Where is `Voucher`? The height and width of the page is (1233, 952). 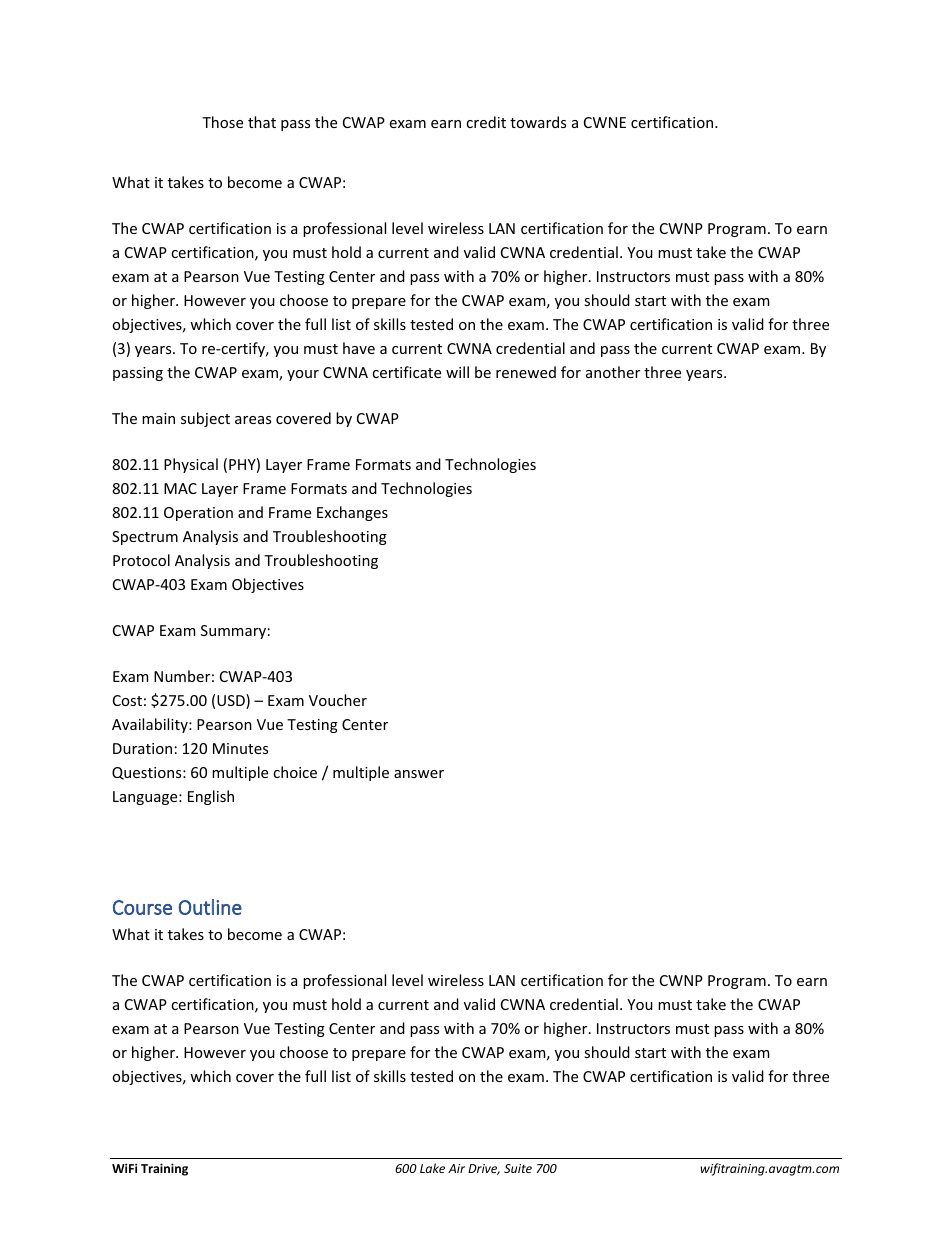
Voucher is located at coordinates (338, 700).
